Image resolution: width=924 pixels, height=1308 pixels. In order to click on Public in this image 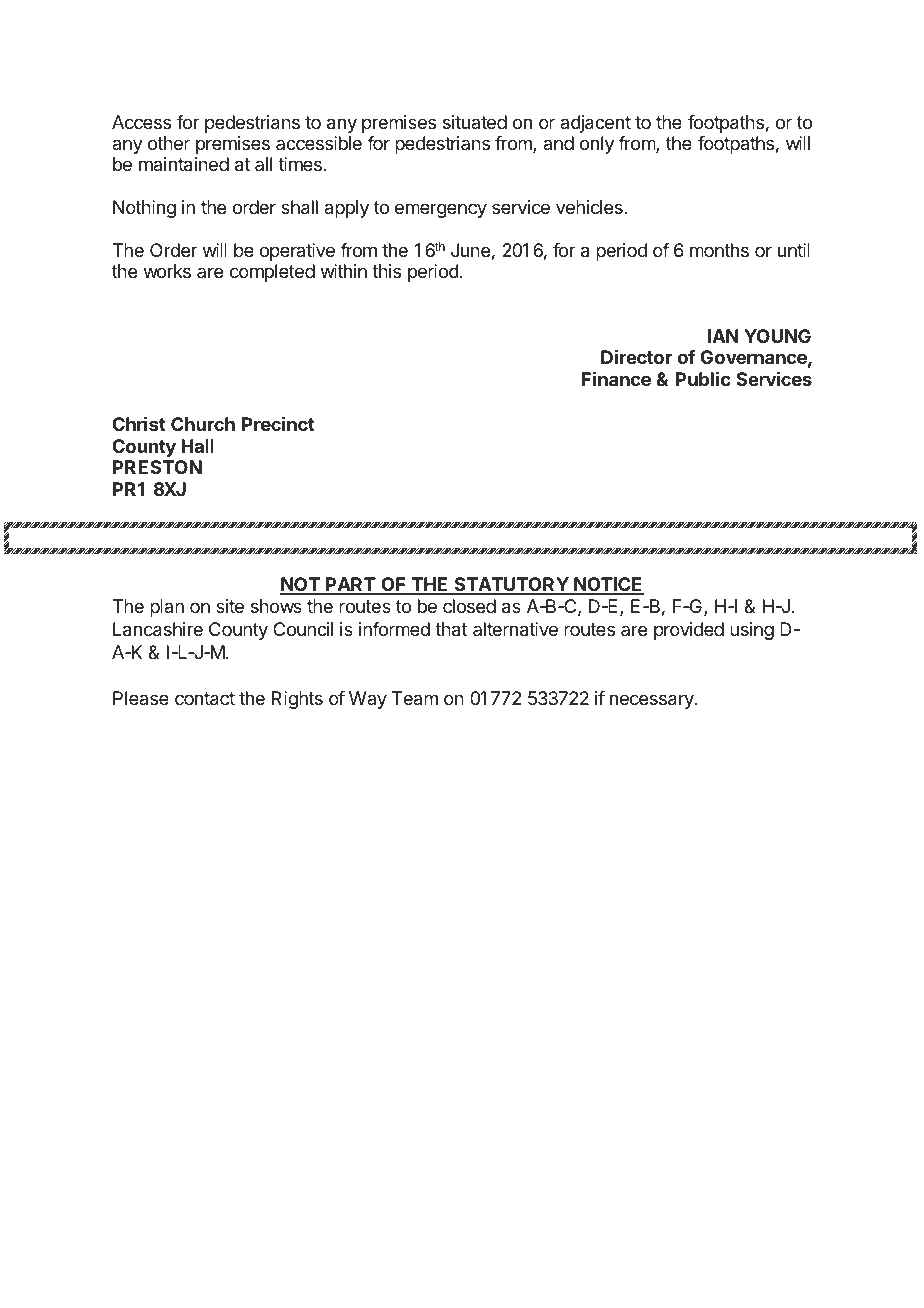, I will do `click(703, 378)`.
